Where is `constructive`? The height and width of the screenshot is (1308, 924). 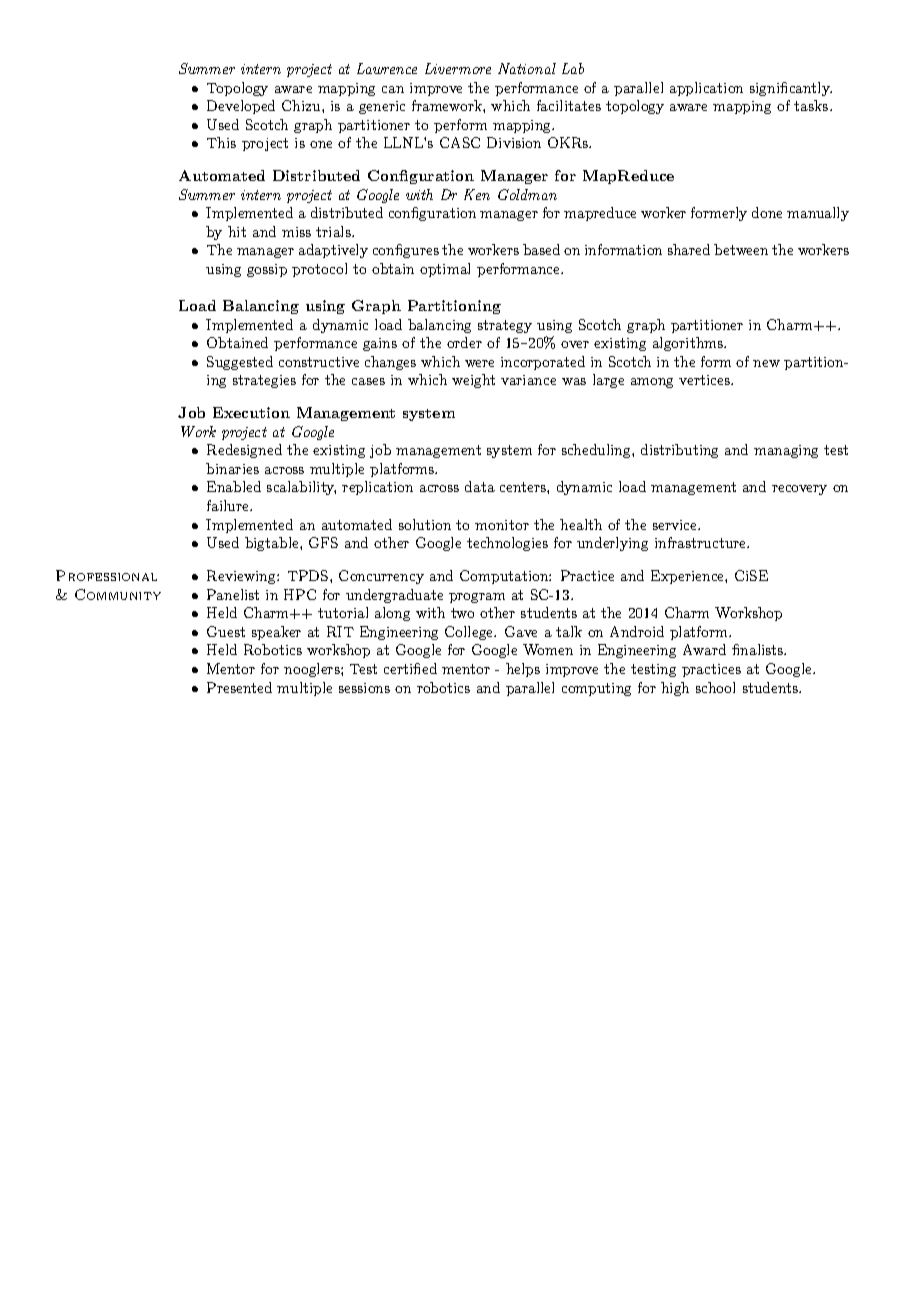
constructive is located at coordinates (319, 362).
